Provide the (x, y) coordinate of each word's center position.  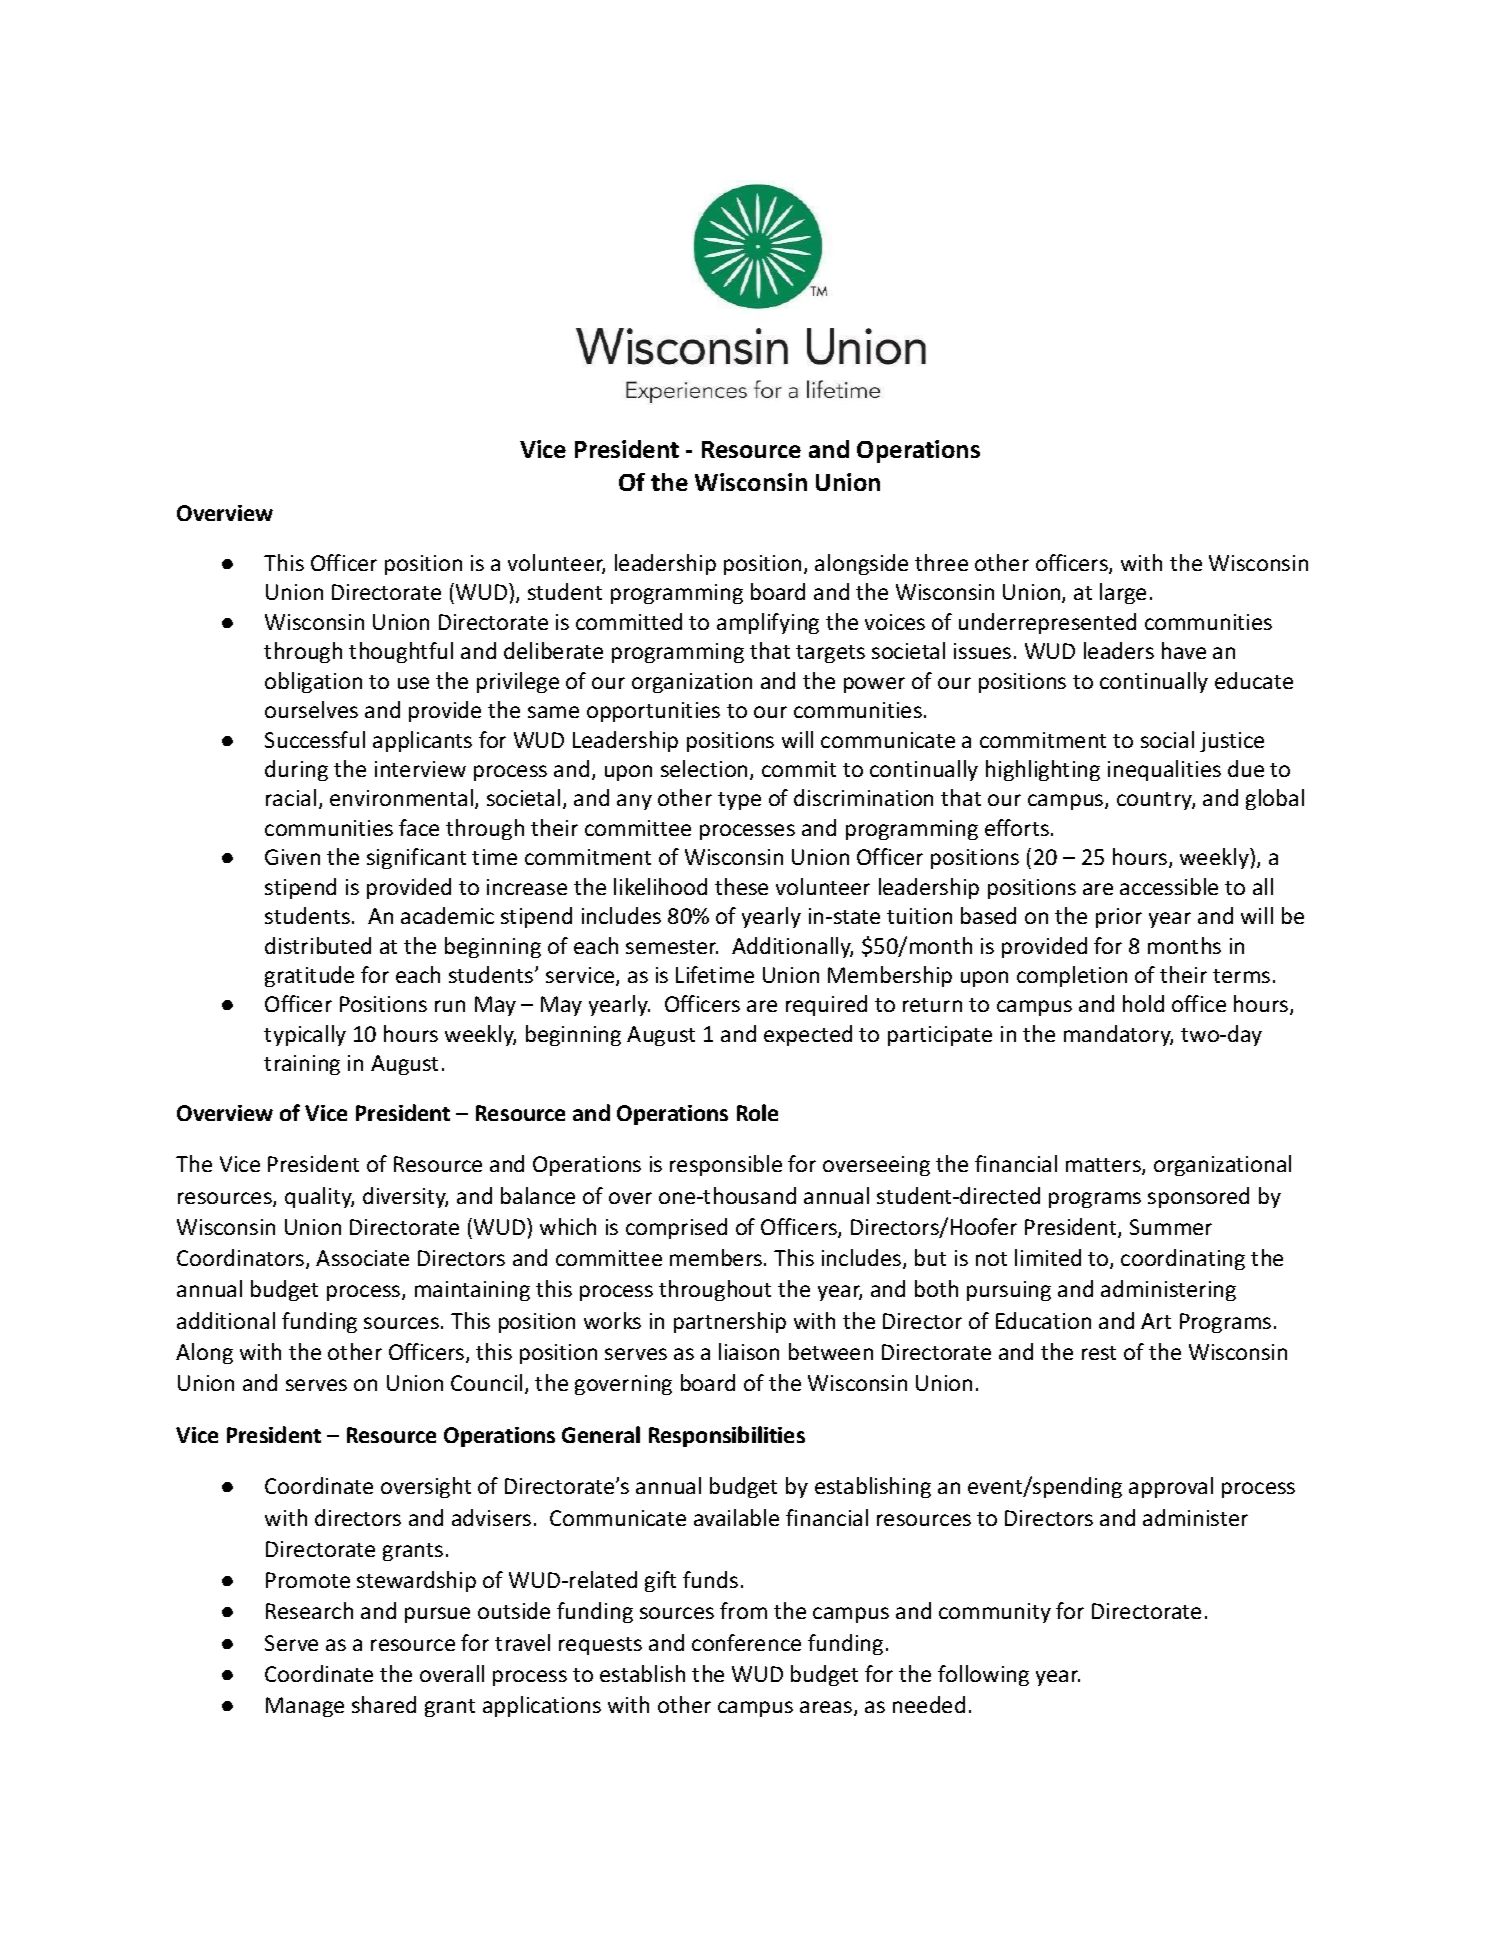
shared (384, 1704)
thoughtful (401, 652)
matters (1104, 1166)
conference (746, 1642)
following (983, 1675)
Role (757, 1112)
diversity (405, 1197)
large (1123, 593)
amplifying (768, 623)
